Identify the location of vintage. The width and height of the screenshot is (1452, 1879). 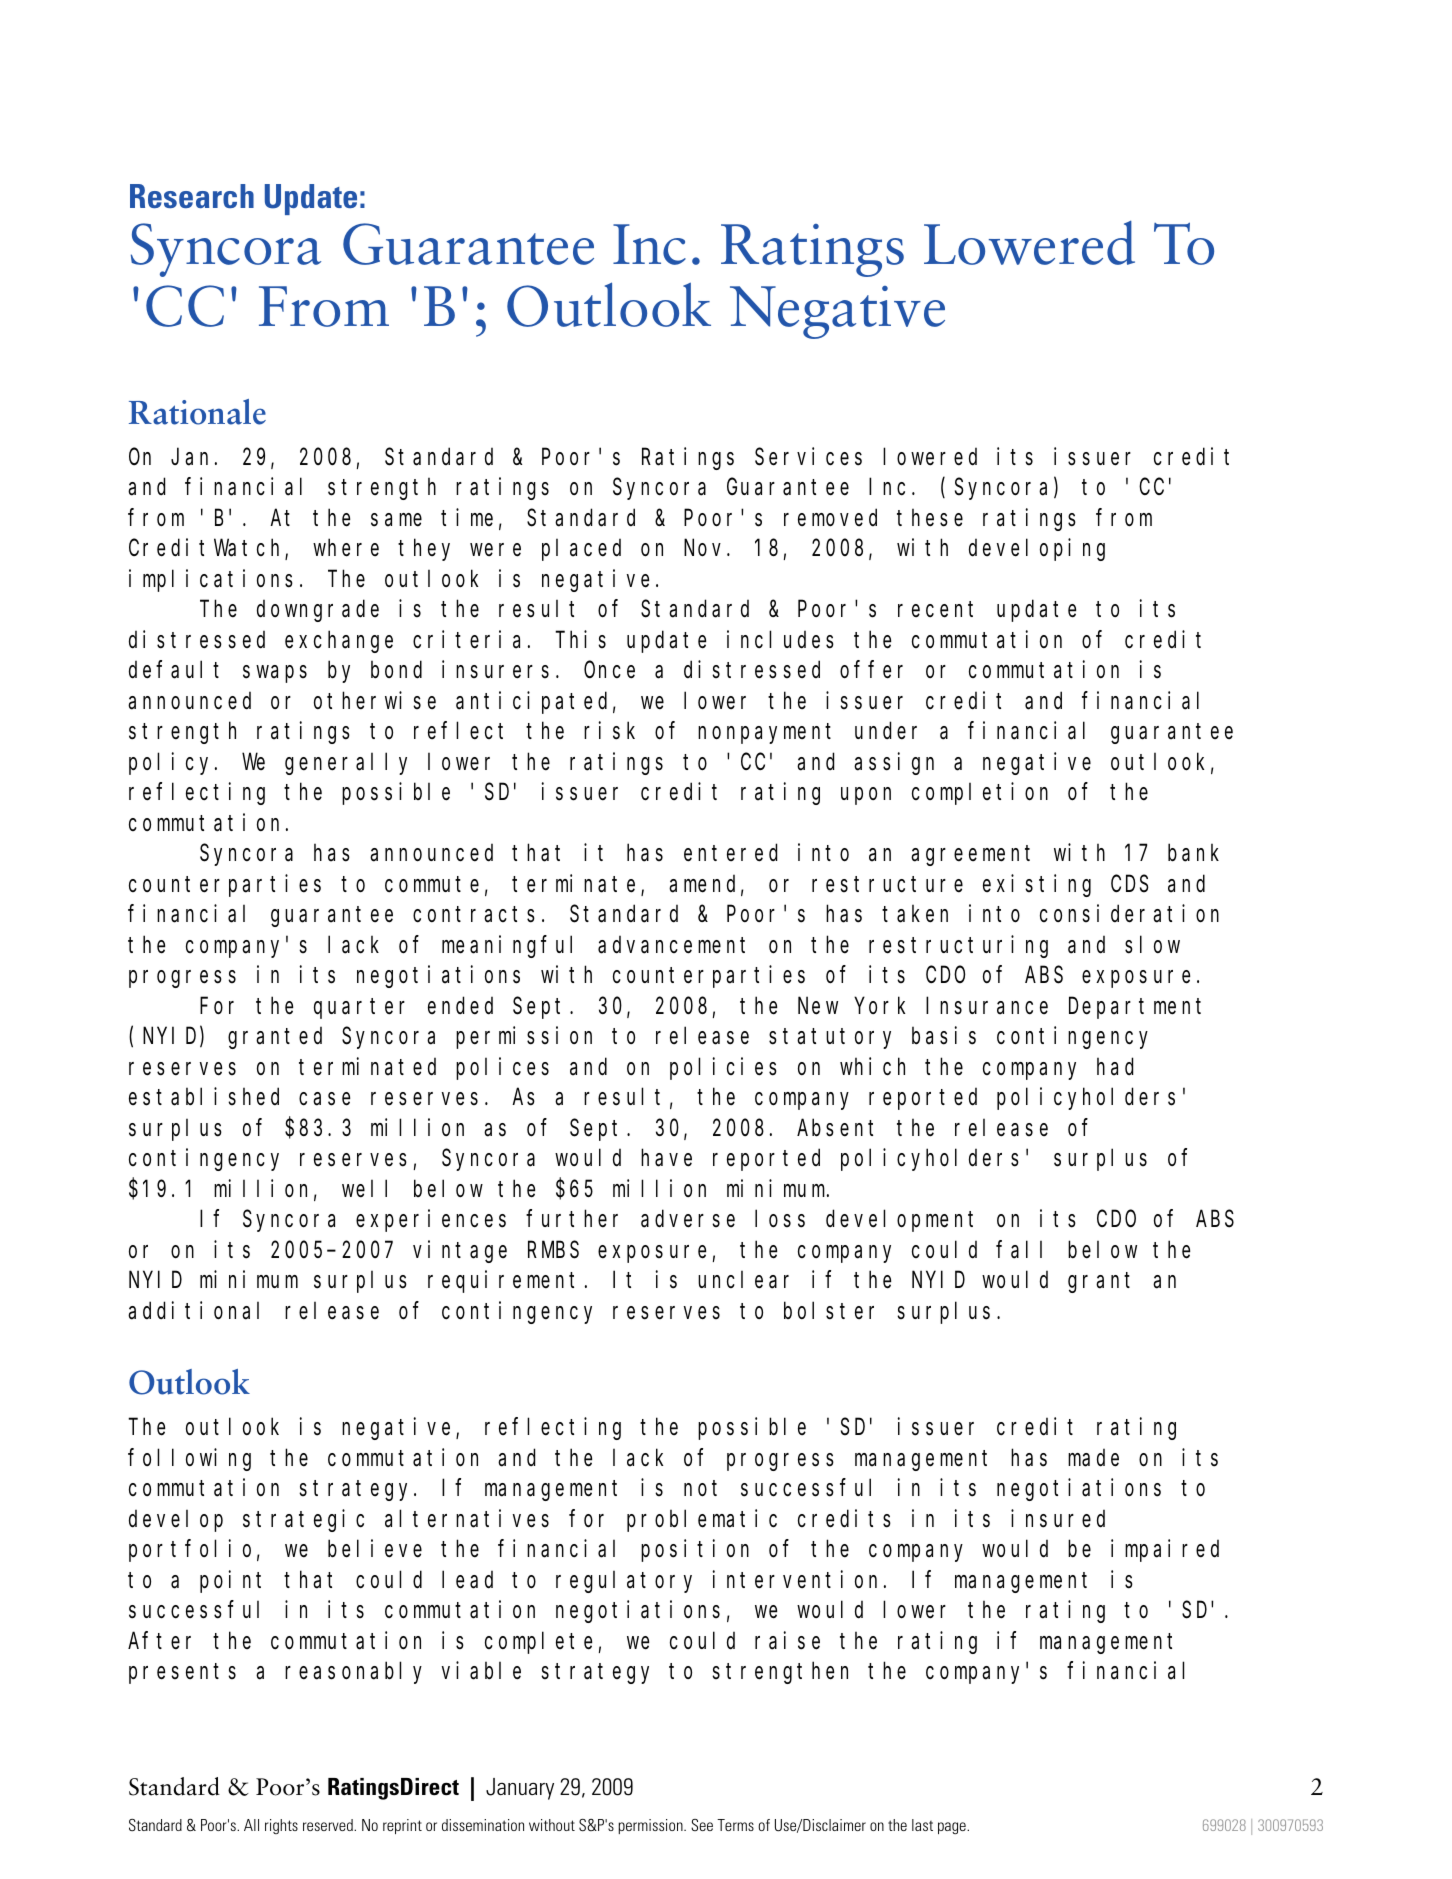
(460, 1251).
